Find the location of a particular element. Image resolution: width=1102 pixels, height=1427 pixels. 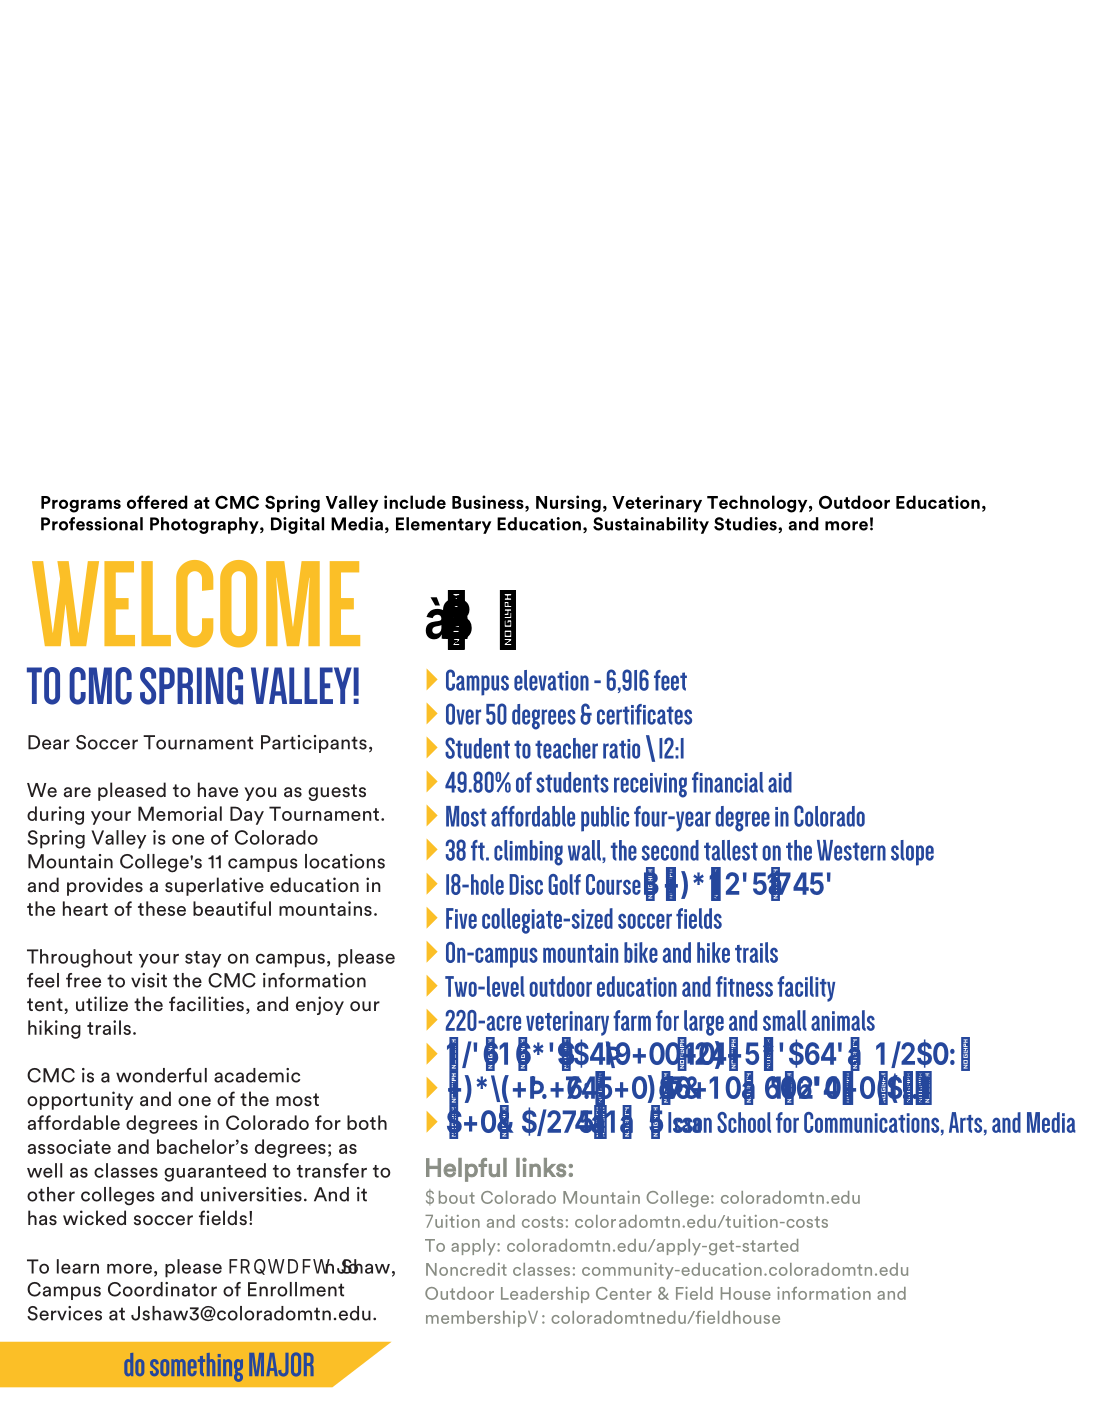

offered is located at coordinates (157, 502).
